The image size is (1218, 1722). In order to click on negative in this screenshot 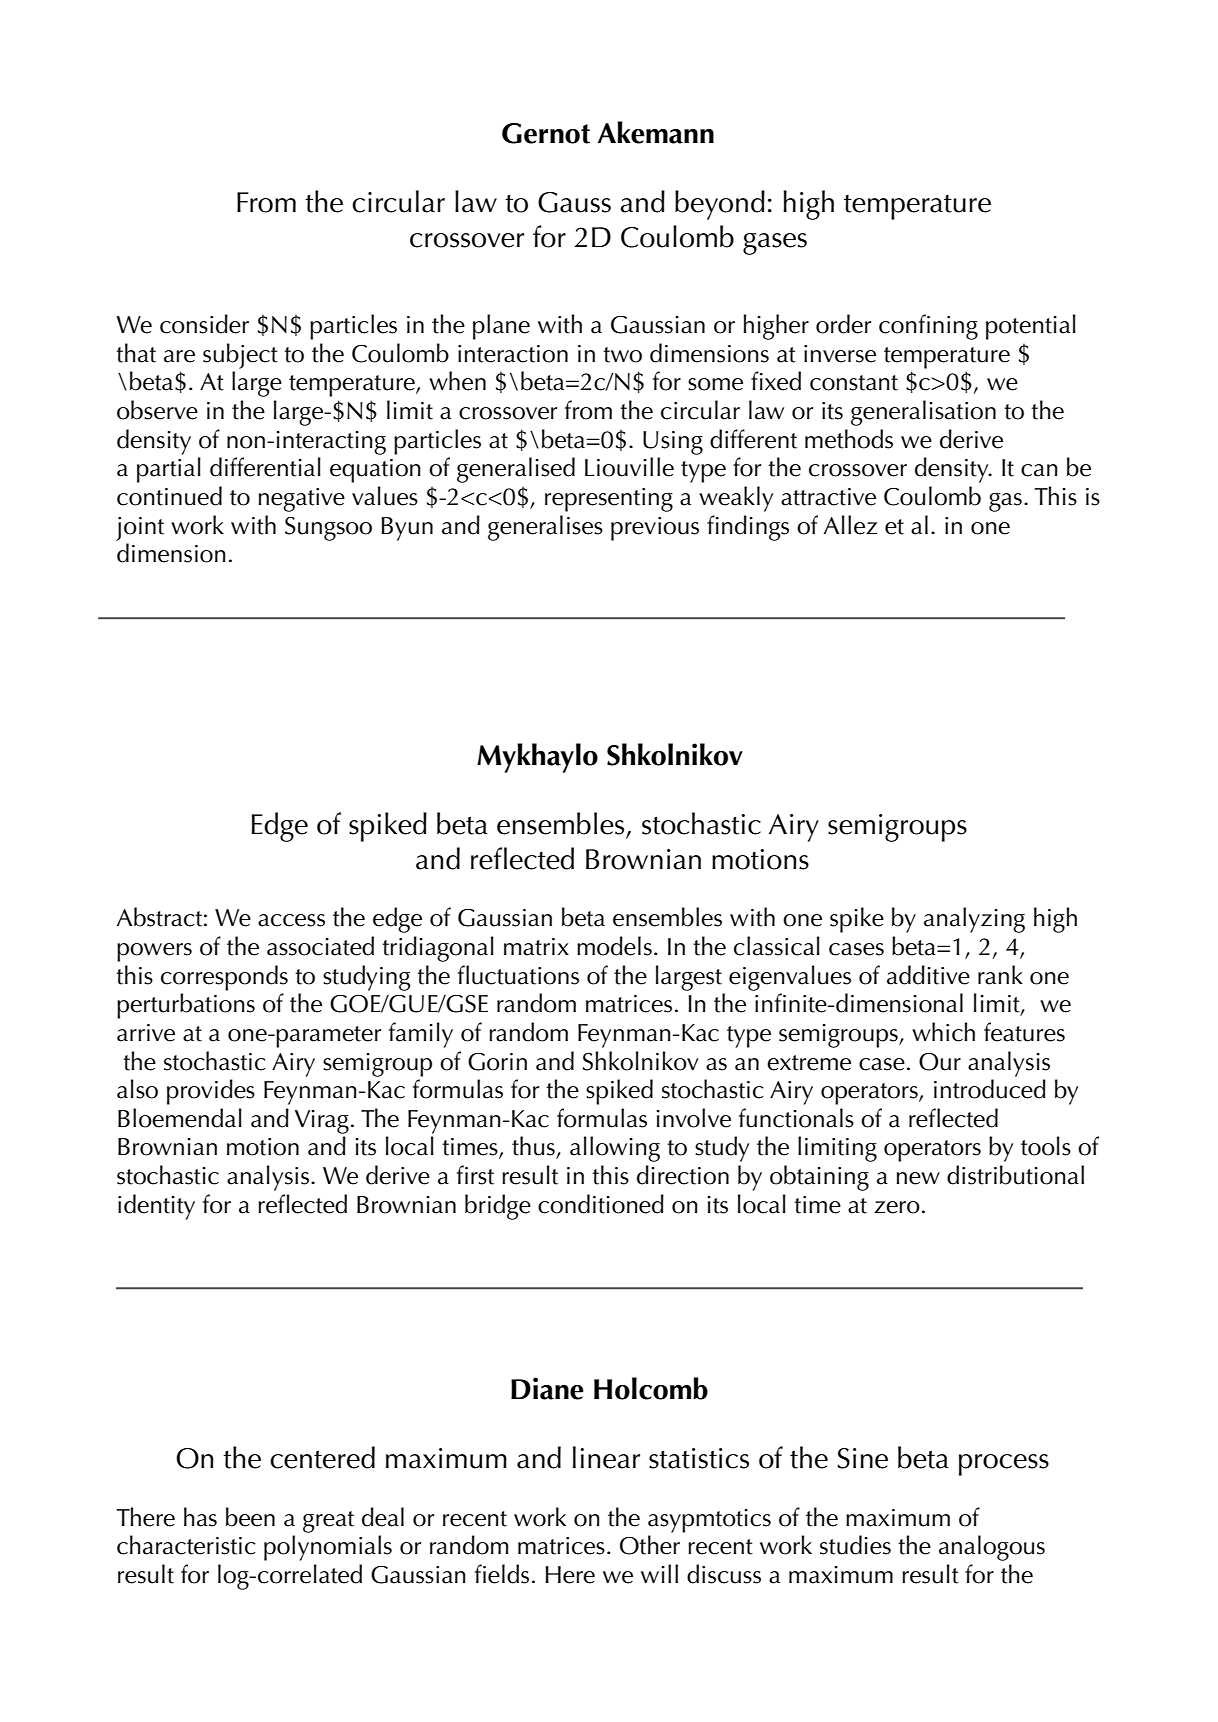, I will do `click(301, 500)`.
